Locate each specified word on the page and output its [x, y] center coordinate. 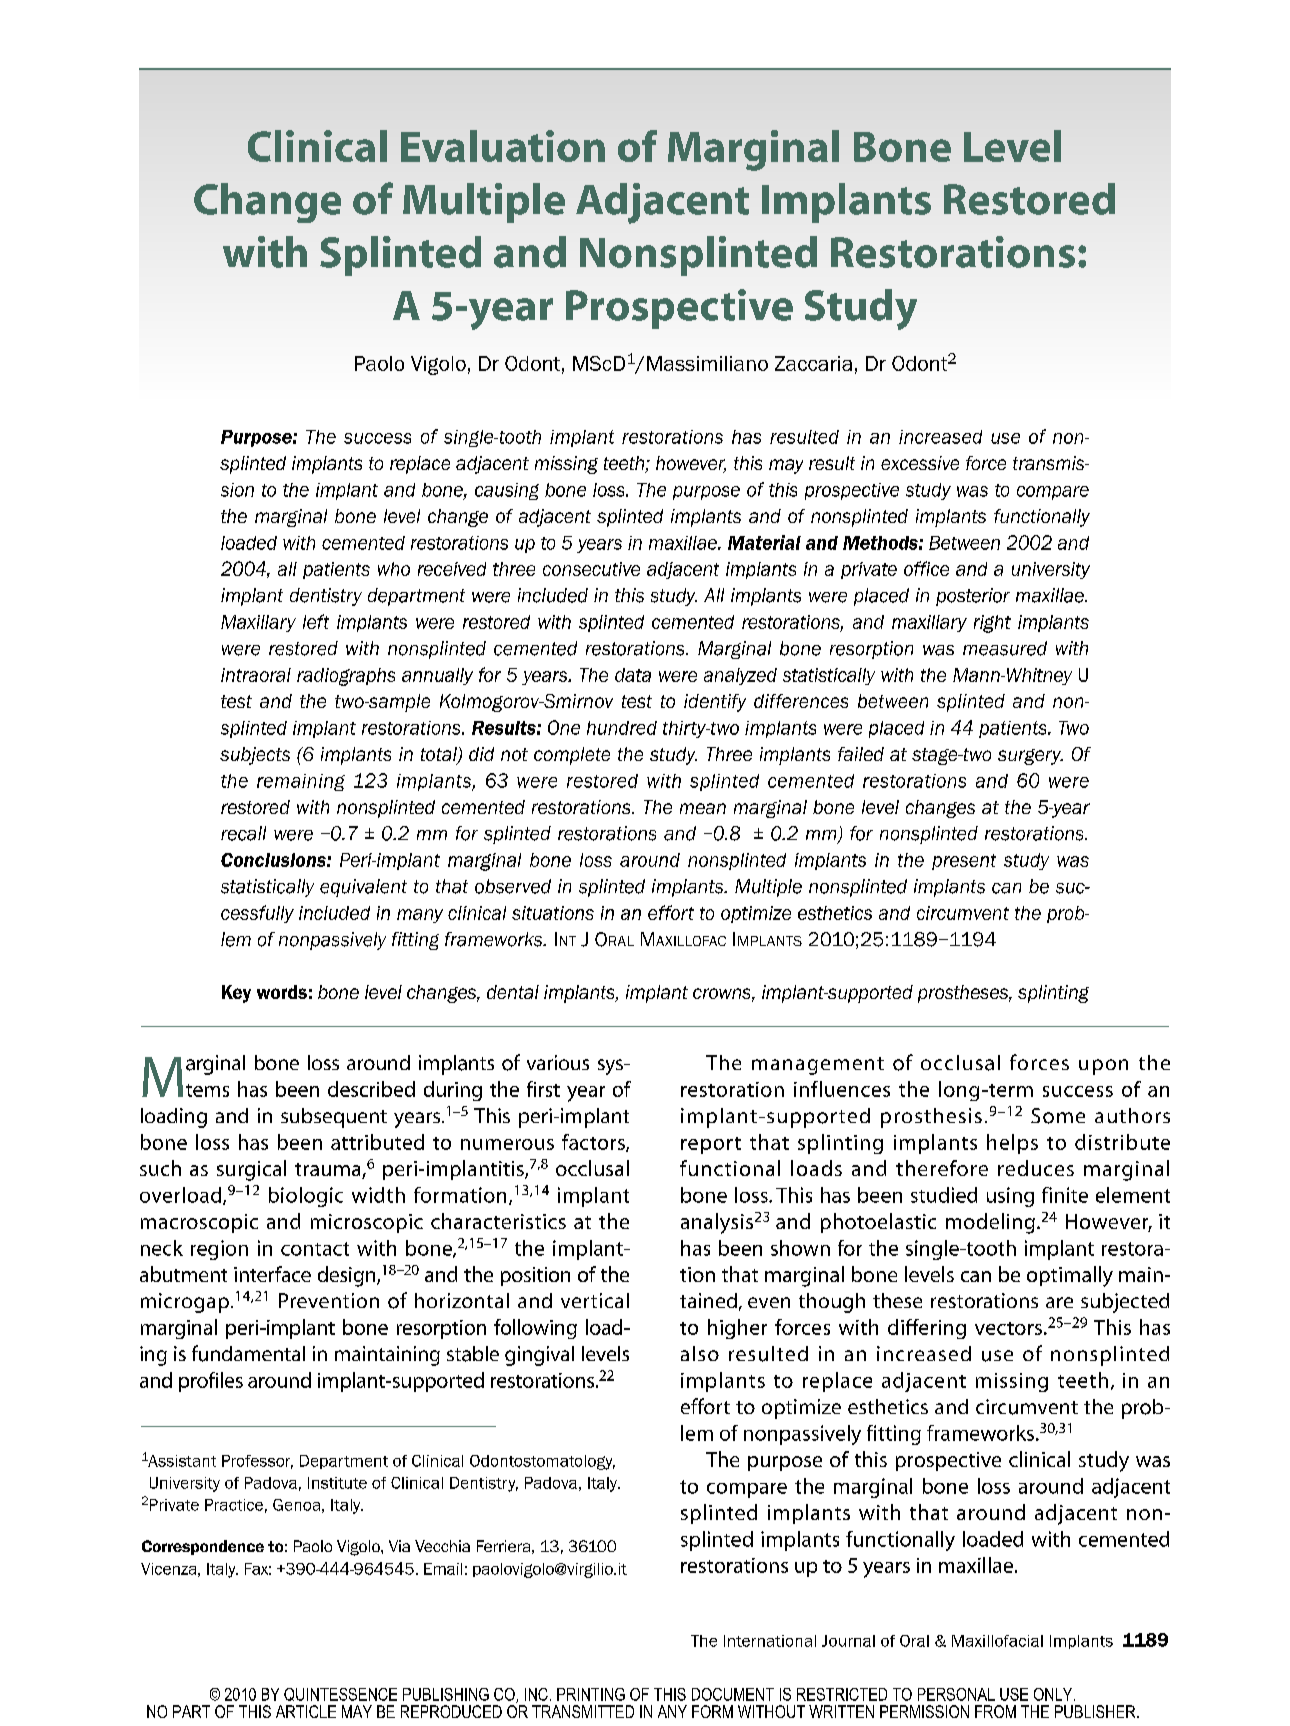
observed [513, 886]
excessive [920, 463]
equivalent [363, 888]
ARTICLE [306, 1711]
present [964, 862]
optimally [1070, 1276]
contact [315, 1249]
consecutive [591, 569]
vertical [595, 1300]
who [394, 569]
